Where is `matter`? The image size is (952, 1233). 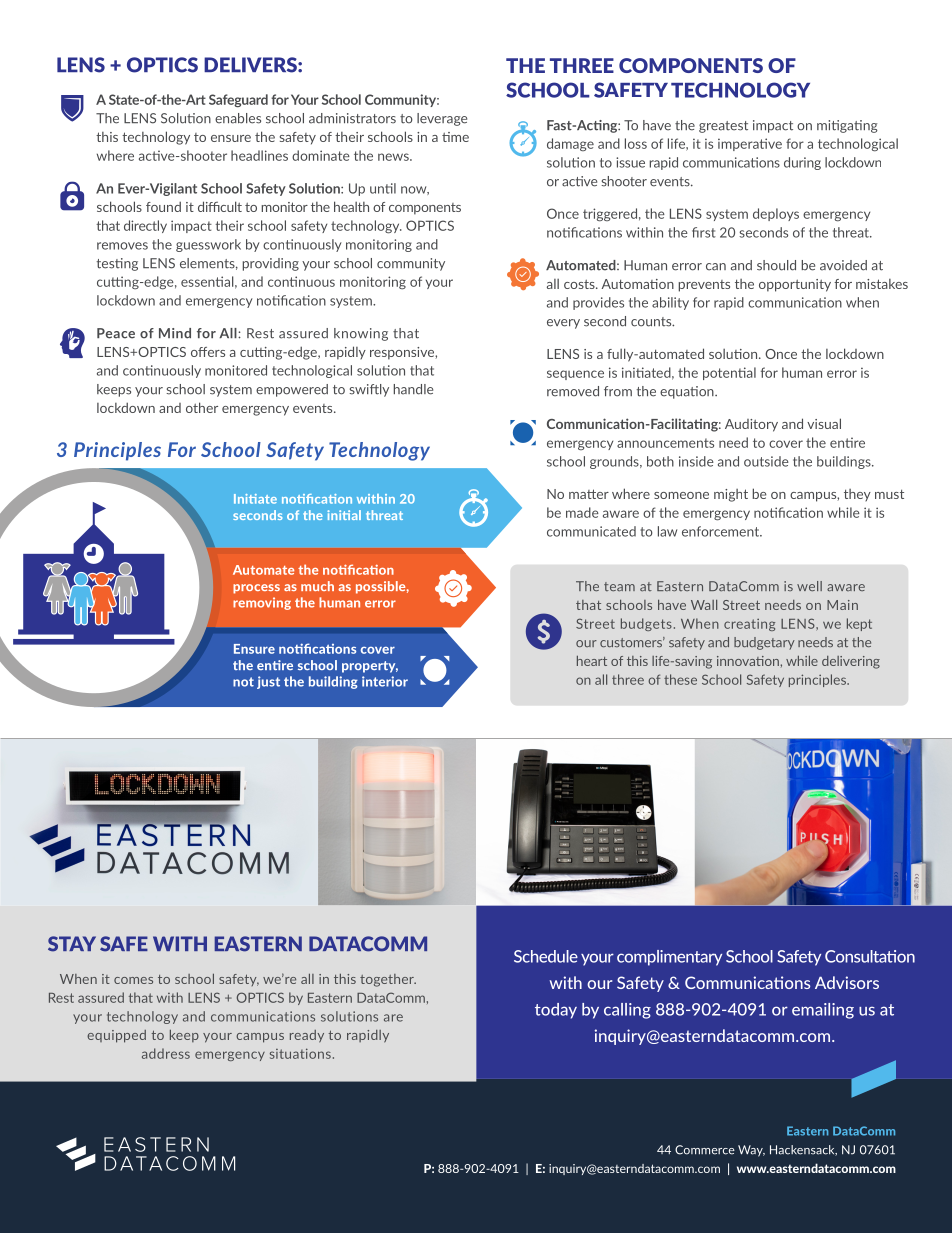 matter is located at coordinates (589, 494).
